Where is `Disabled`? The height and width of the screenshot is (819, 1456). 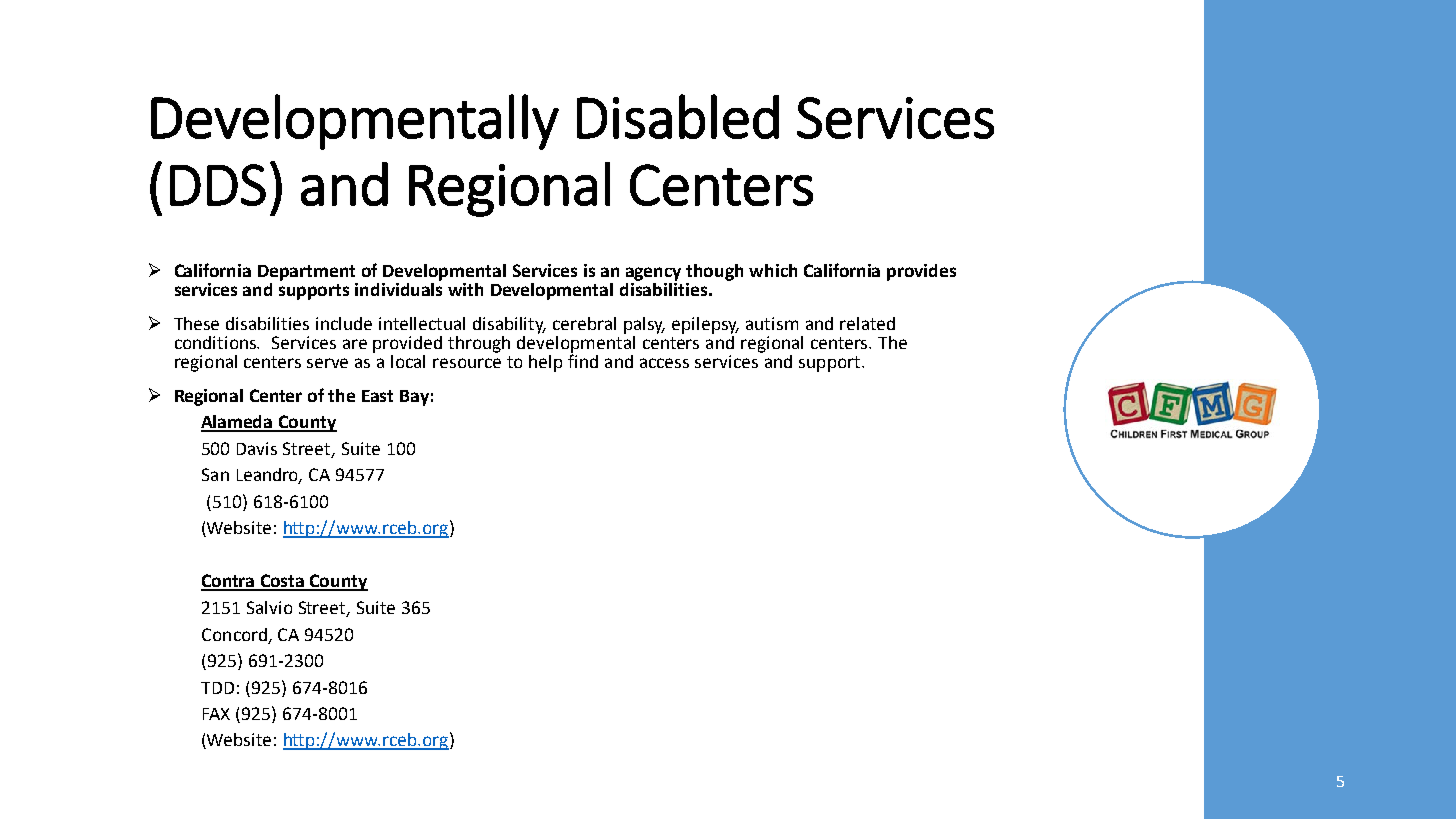
Disabled is located at coordinates (678, 116).
